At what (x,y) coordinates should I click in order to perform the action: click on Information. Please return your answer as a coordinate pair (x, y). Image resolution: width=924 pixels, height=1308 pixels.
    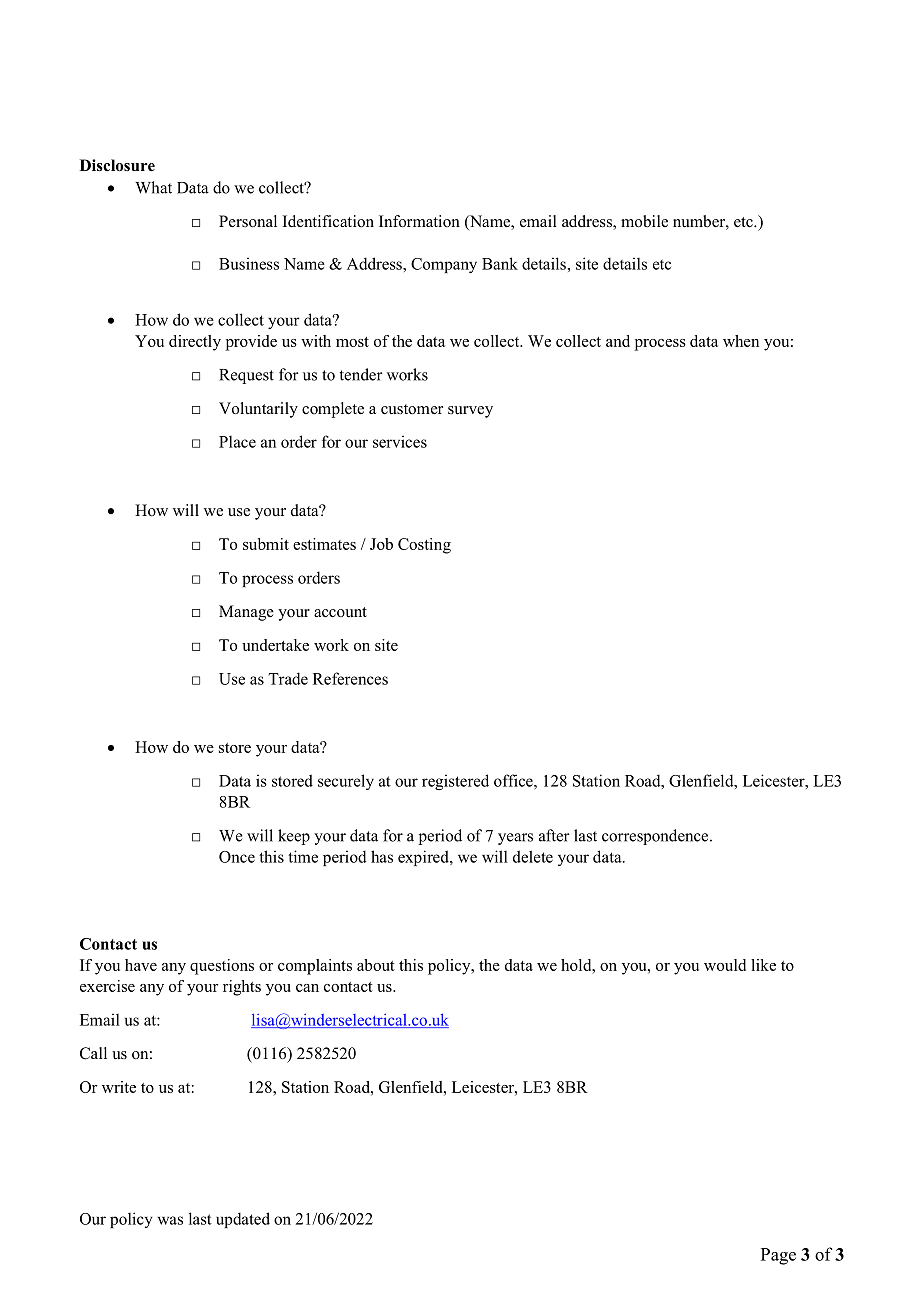
    Looking at the image, I should click on (419, 221).
